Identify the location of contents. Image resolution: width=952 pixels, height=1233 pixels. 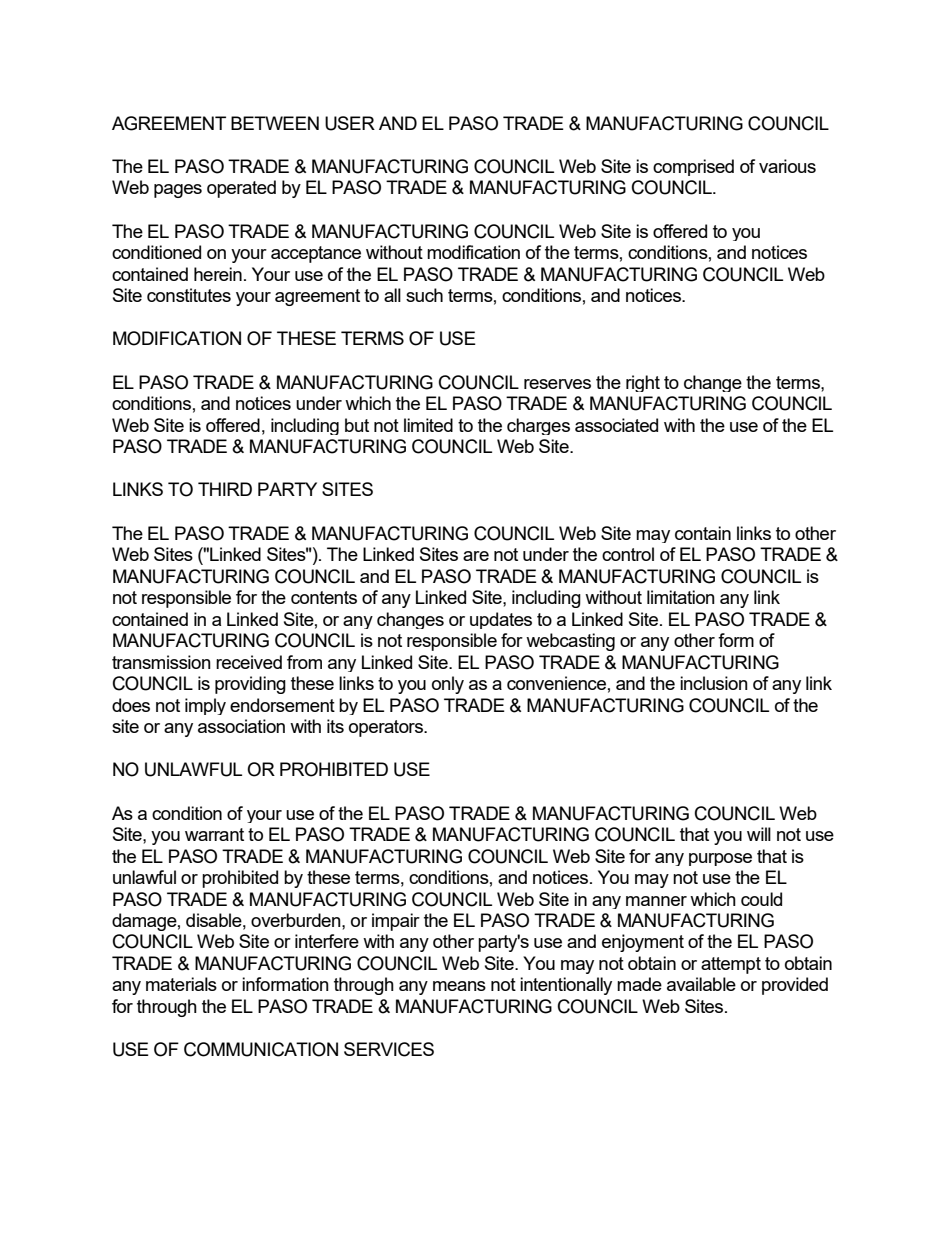
(324, 597).
